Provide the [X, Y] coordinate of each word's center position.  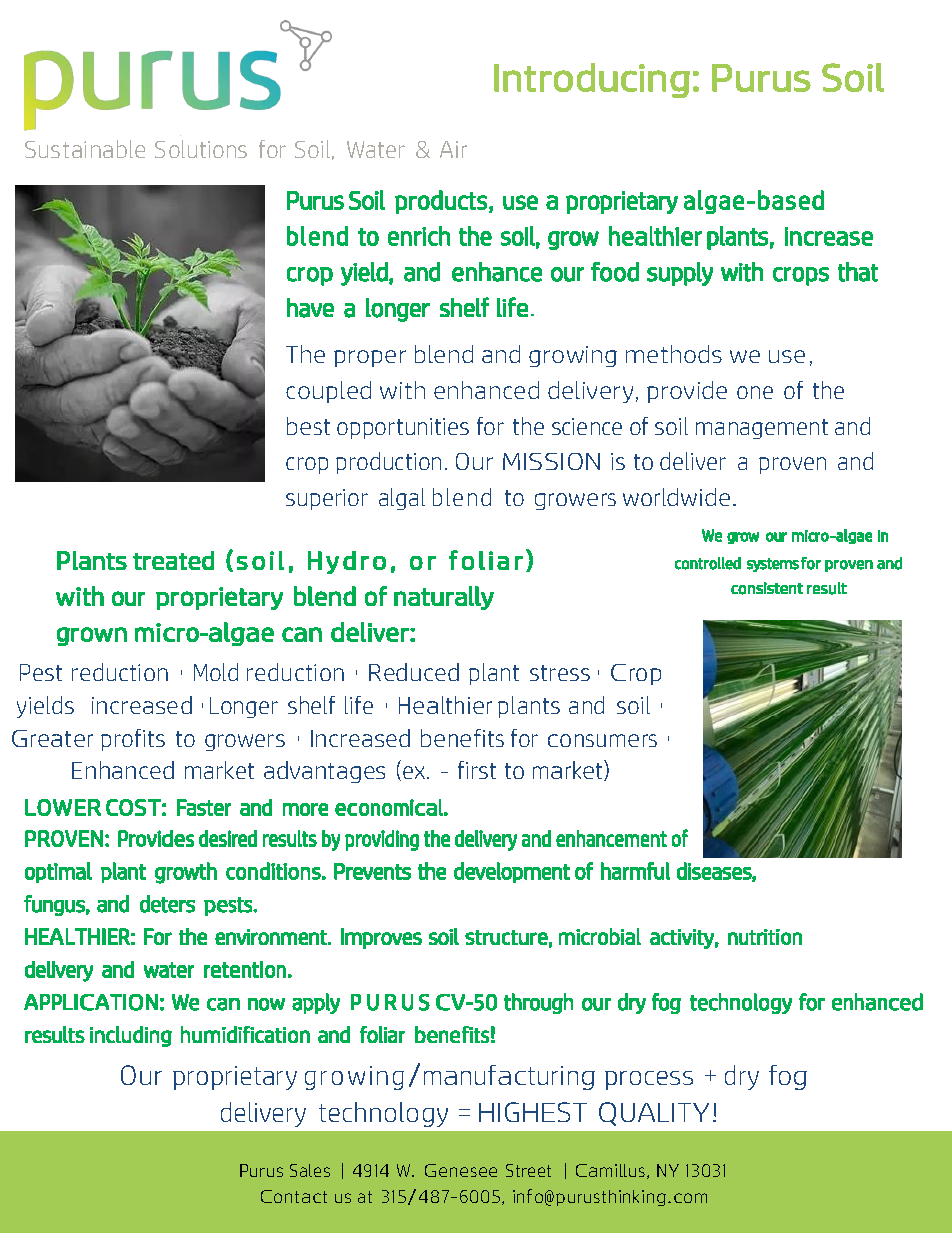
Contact [294, 1196]
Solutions [201, 149]
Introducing [592, 80]
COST [133, 807]
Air [453, 149]
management [762, 429]
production [388, 463]
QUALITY [654, 1114]
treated [173, 560]
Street [528, 1170]
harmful [635, 871]
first [477, 770]
